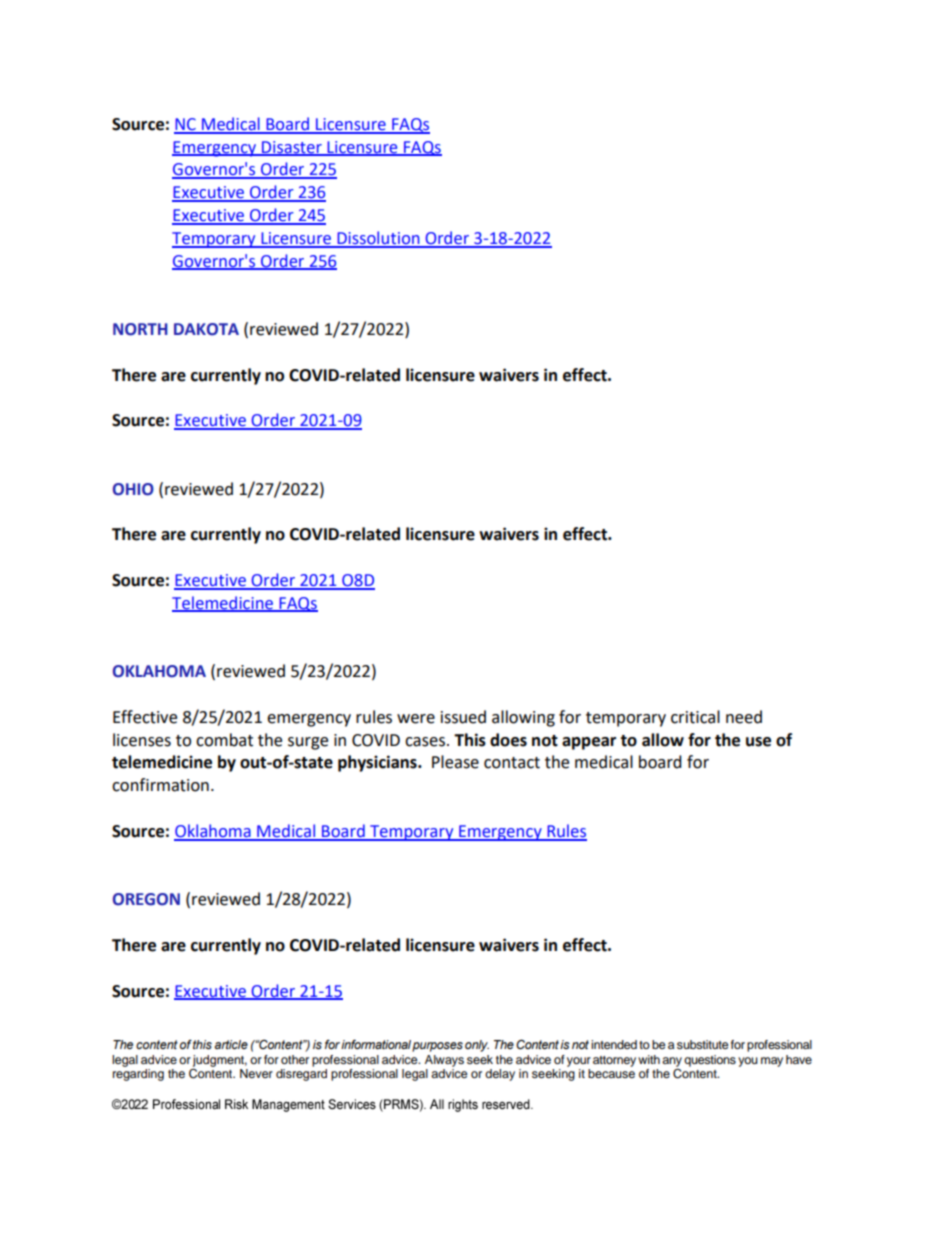 The image size is (952, 1233). I want to click on article, so click(231, 1044).
